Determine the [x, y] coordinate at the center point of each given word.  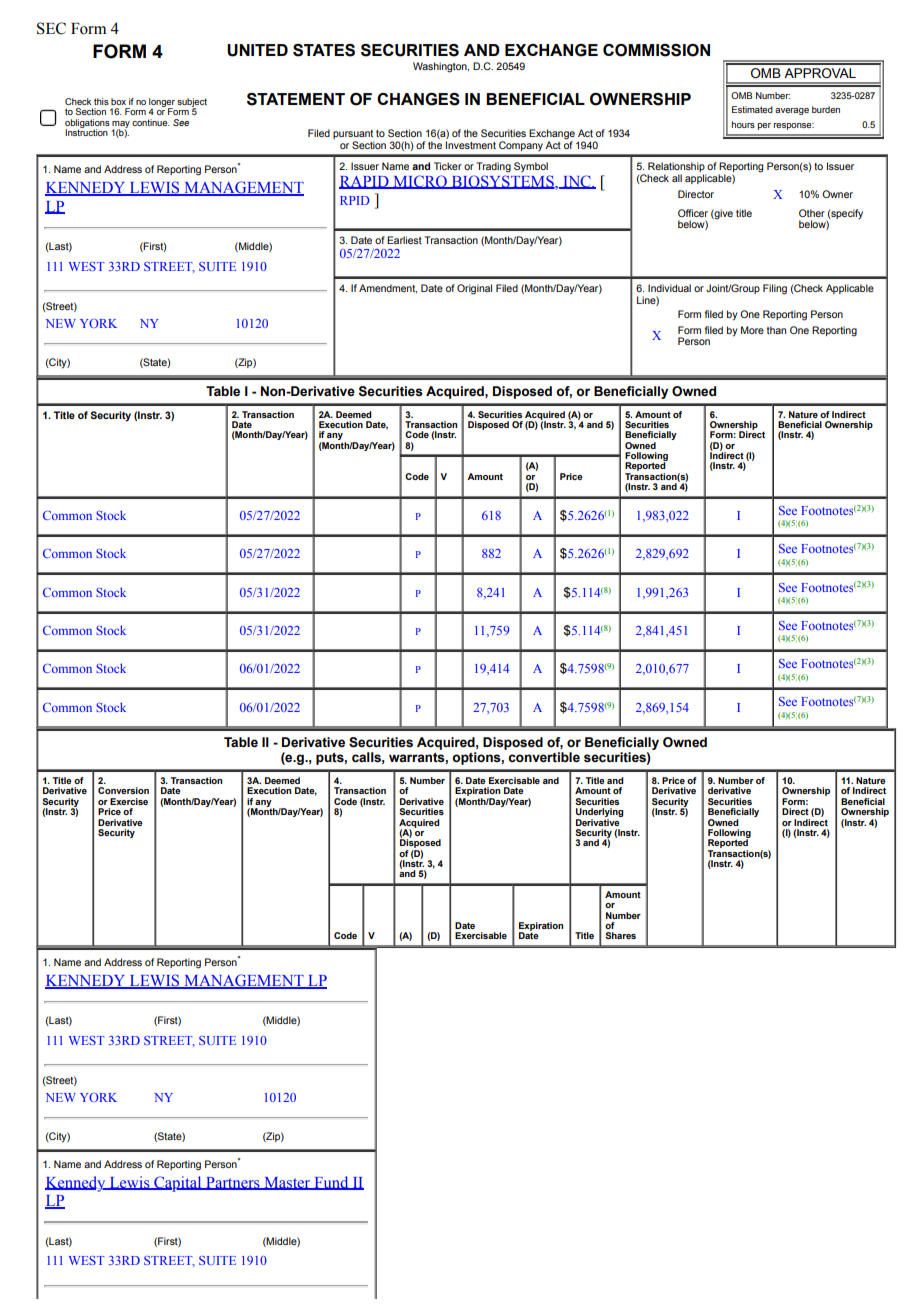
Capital [178, 1184]
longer [162, 103]
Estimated [752, 109]
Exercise [129, 801]
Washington [441, 67]
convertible [544, 757]
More [752, 330]
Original [474, 289]
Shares [620, 935]
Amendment [388, 288]
